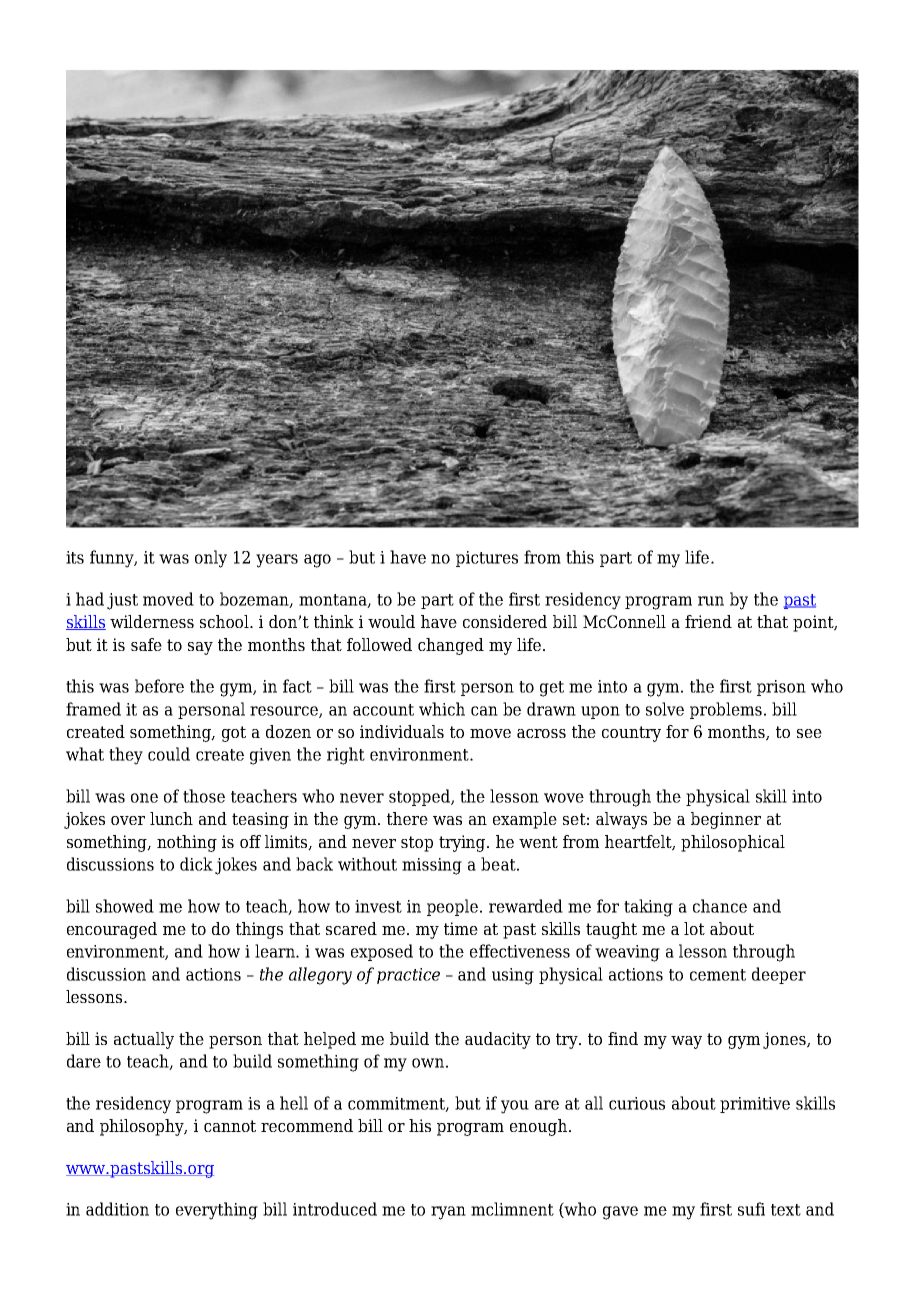 The height and width of the screenshot is (1308, 924). What do you see at coordinates (711, 601) in the screenshot?
I see `run` at bounding box center [711, 601].
